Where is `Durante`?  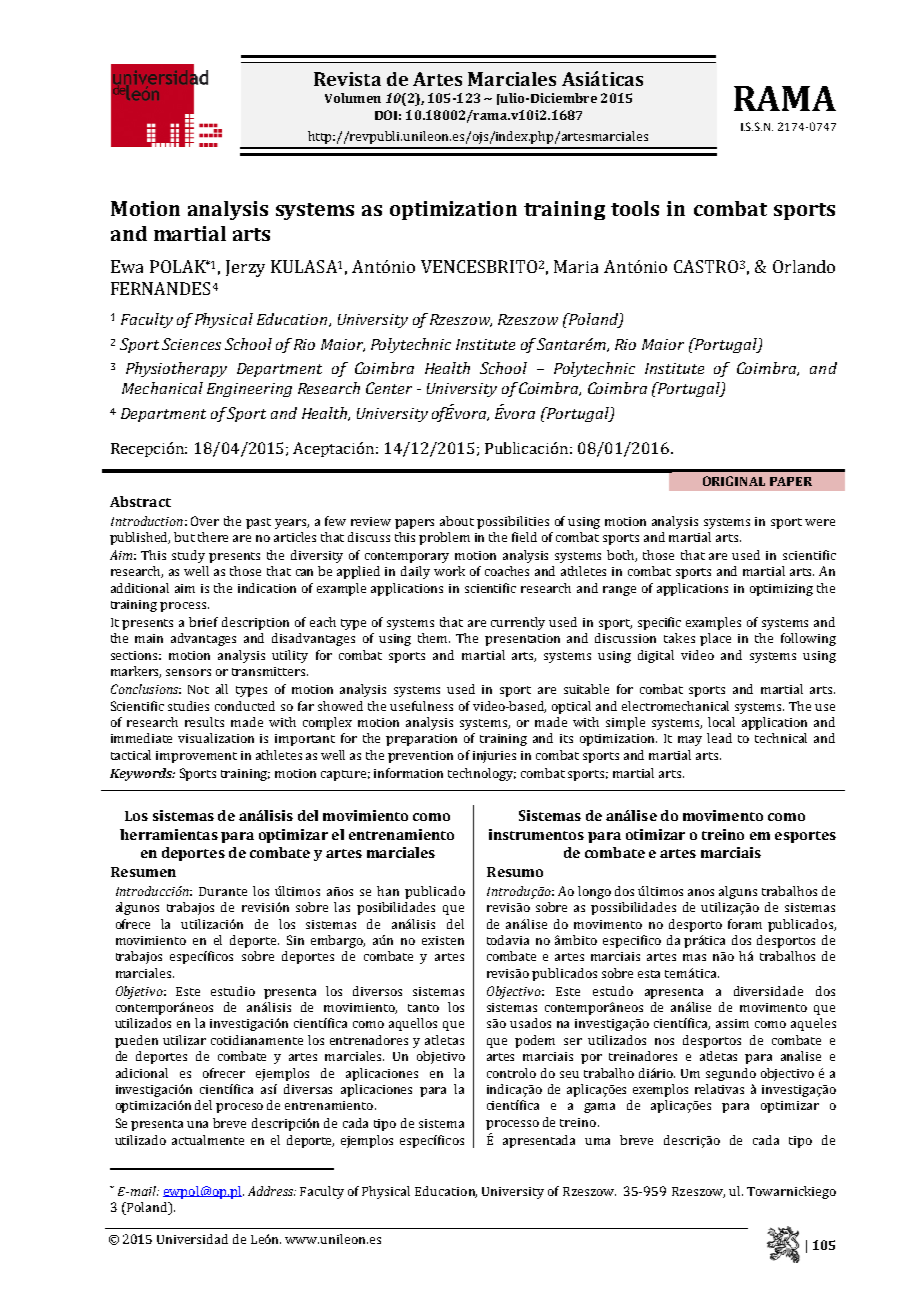 Durante is located at coordinates (223, 891).
